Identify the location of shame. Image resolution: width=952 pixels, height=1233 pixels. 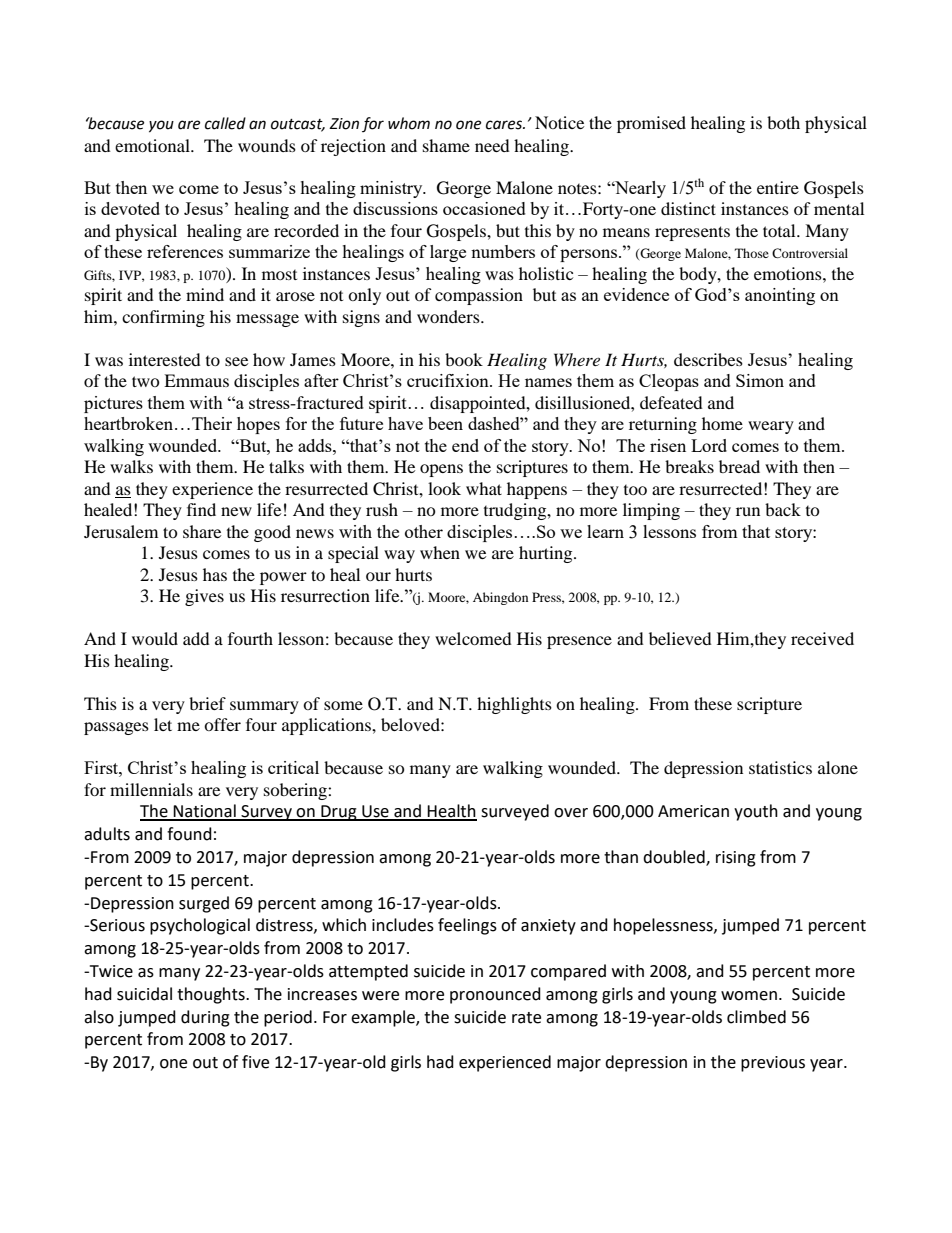
(446, 145).
